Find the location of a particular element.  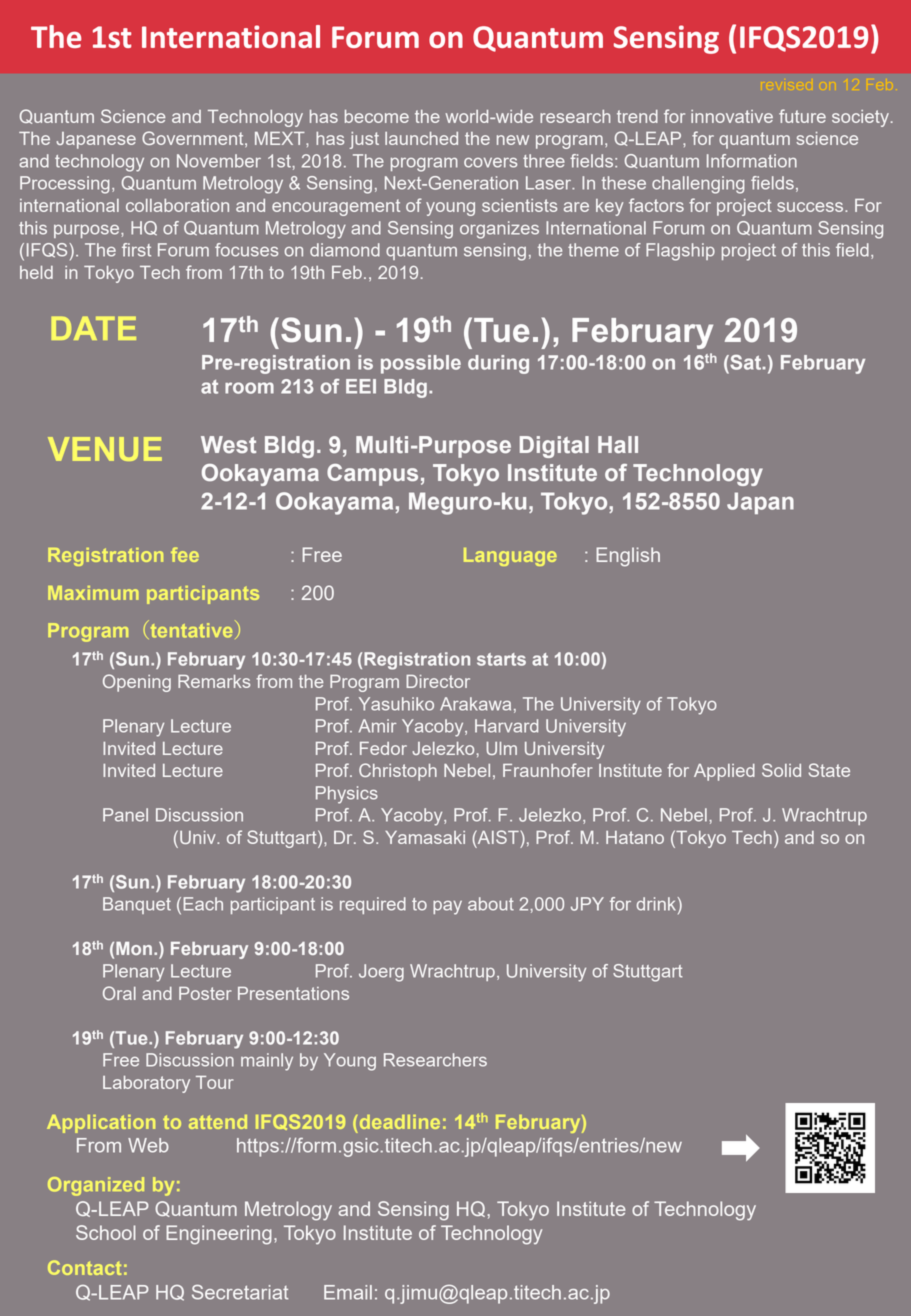

Oral is located at coordinates (119, 993).
